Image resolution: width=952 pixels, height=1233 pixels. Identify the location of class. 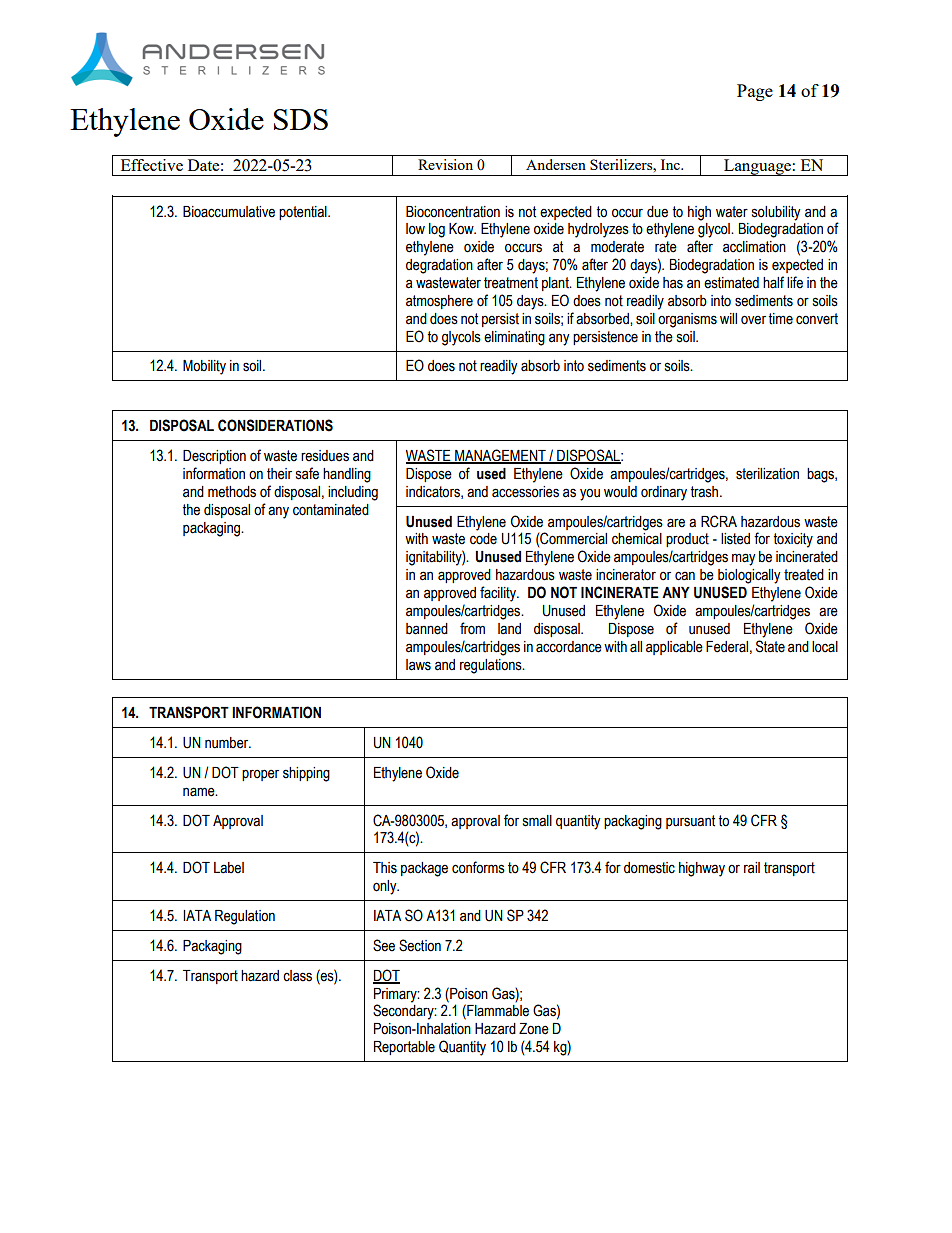
(297, 976).
